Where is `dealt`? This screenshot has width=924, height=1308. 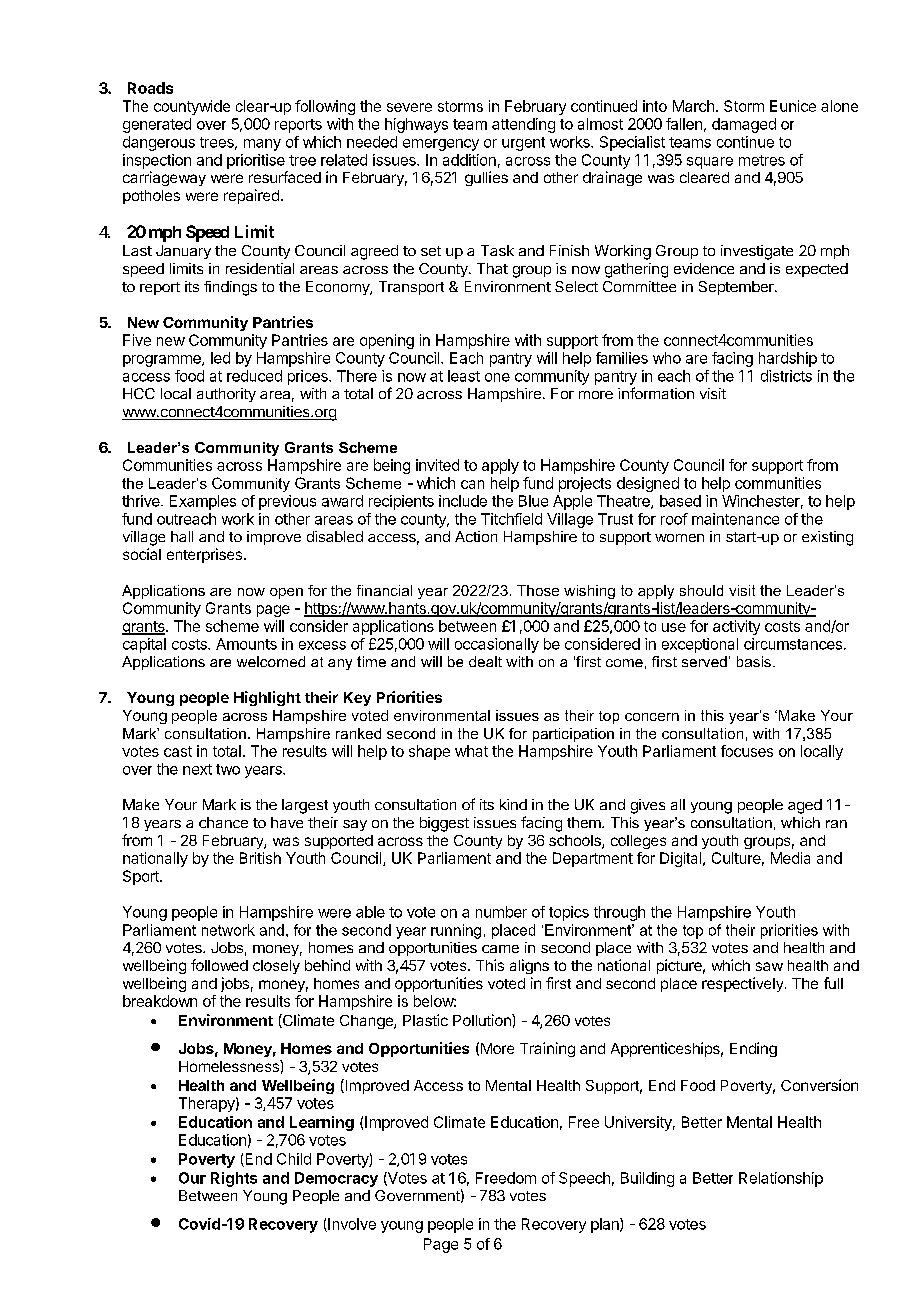
dealt is located at coordinates (485, 661).
